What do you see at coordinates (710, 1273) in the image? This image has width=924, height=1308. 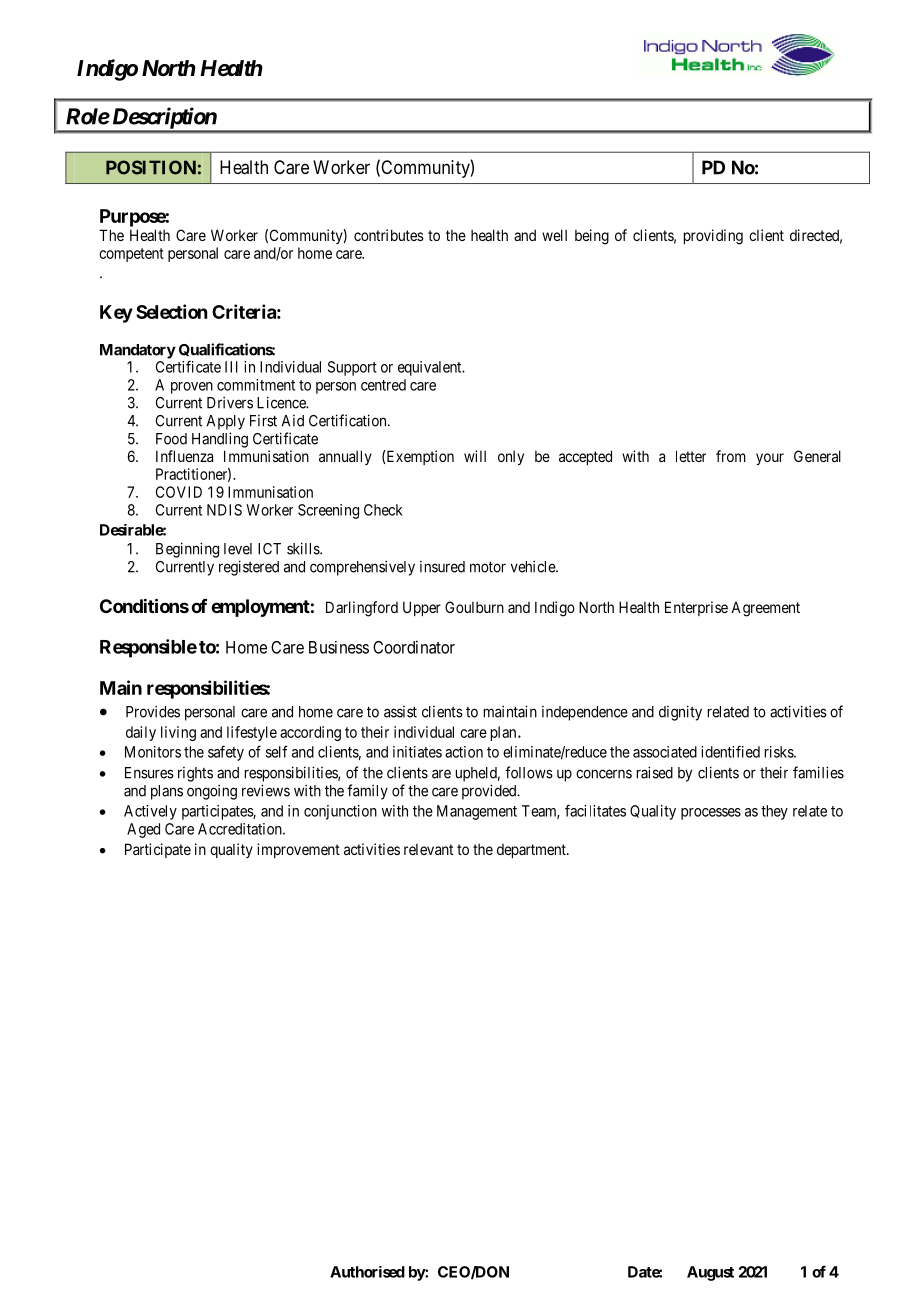 I see `August` at bounding box center [710, 1273].
